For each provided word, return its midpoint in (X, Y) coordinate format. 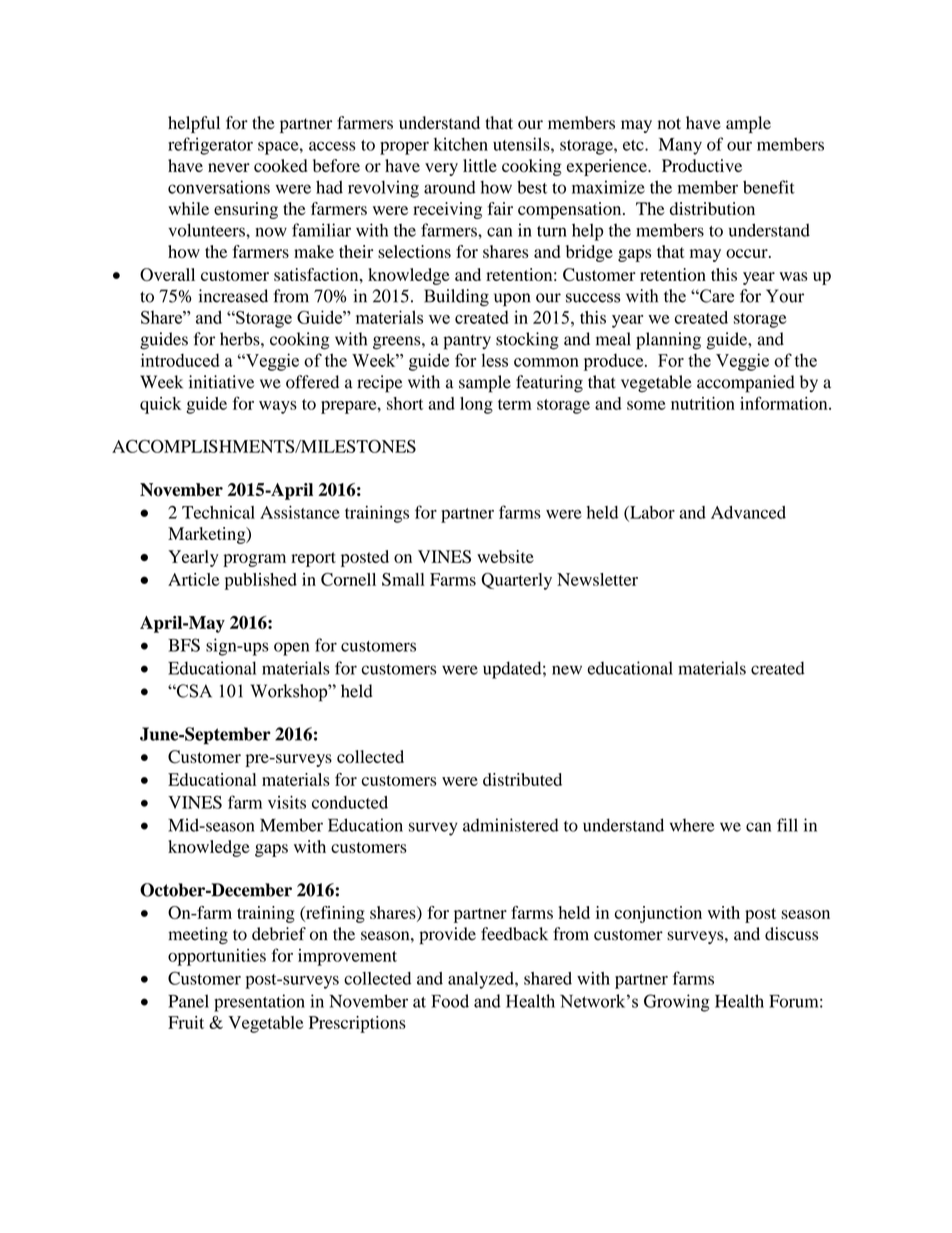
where (692, 825)
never (229, 167)
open (291, 649)
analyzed (482, 980)
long (476, 405)
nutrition (703, 403)
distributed (522, 779)
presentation (259, 1003)
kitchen (461, 144)
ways (278, 407)
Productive (702, 165)
